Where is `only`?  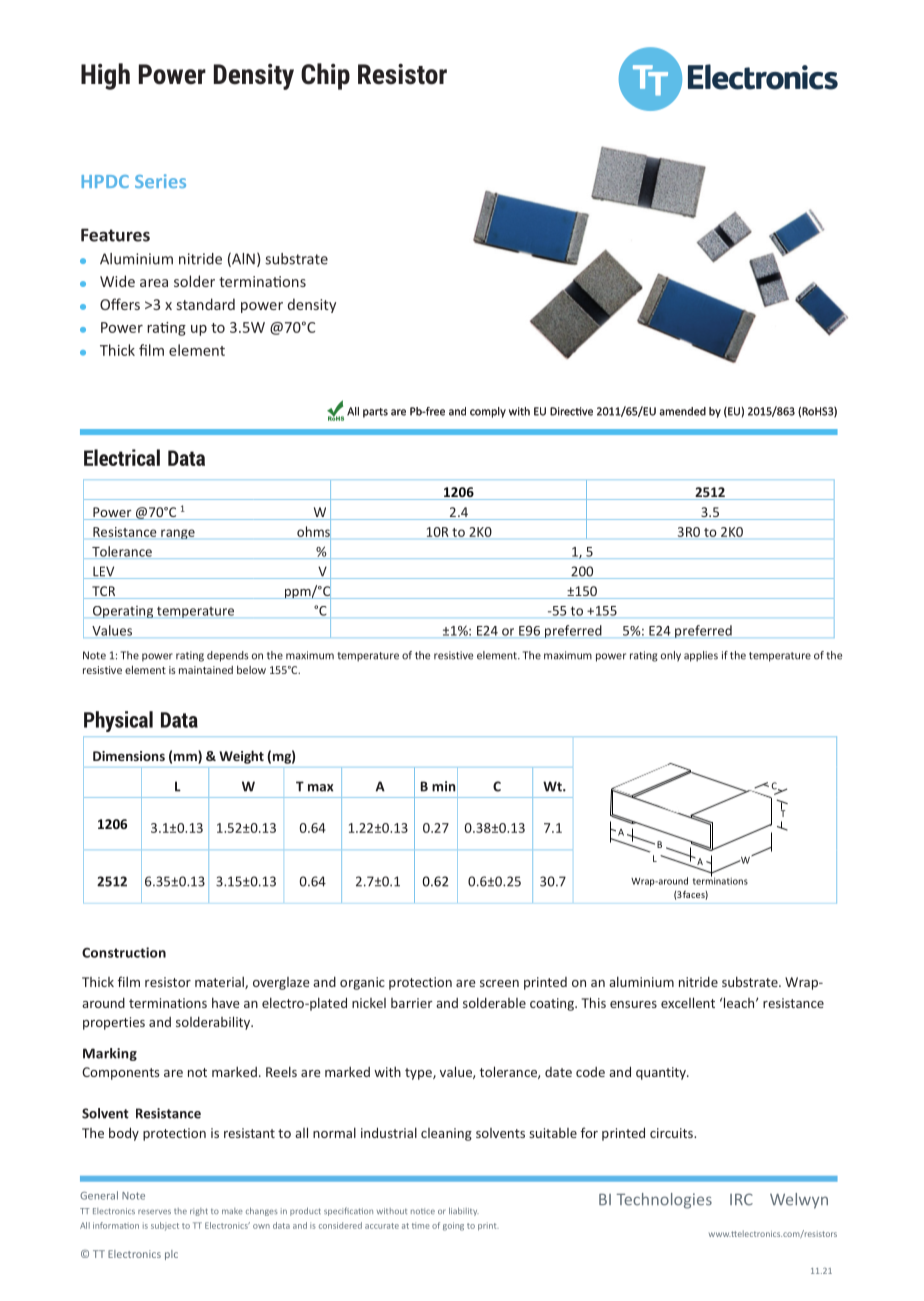 only is located at coordinates (671, 656).
